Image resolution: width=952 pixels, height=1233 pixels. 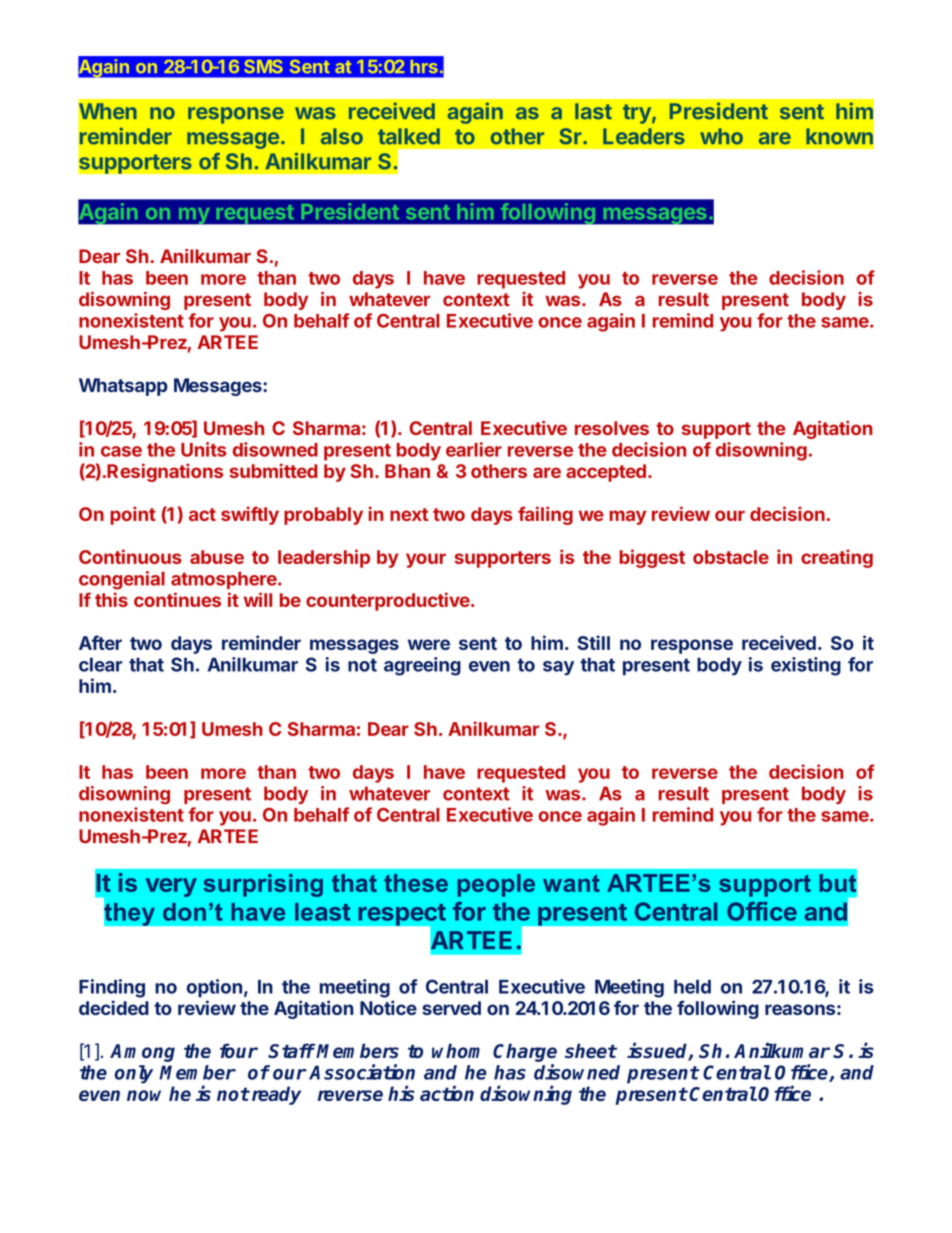 I want to click on action, so click(x=447, y=1093).
